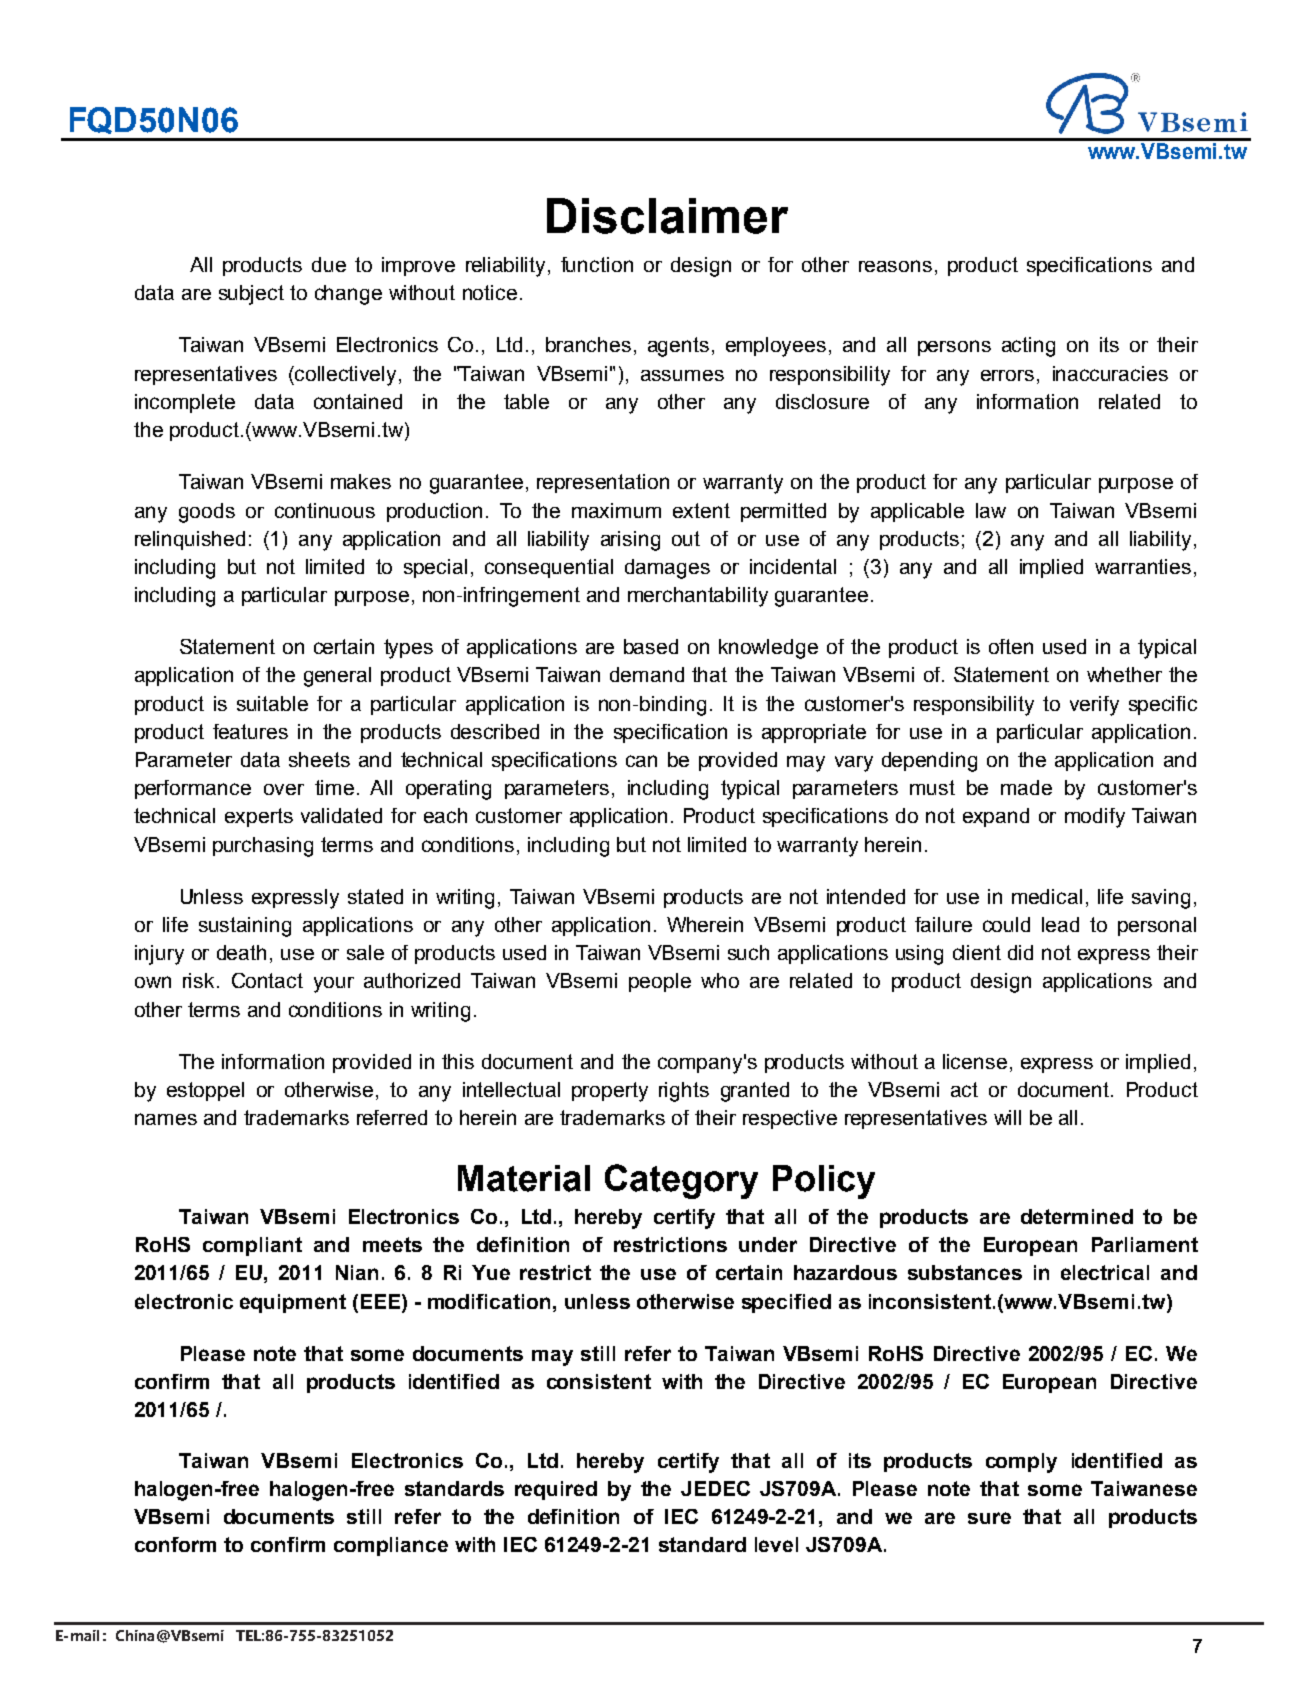 This screenshot has width=1306, height=1690. What do you see at coordinates (1028, 347) in the screenshot?
I see `acting` at bounding box center [1028, 347].
